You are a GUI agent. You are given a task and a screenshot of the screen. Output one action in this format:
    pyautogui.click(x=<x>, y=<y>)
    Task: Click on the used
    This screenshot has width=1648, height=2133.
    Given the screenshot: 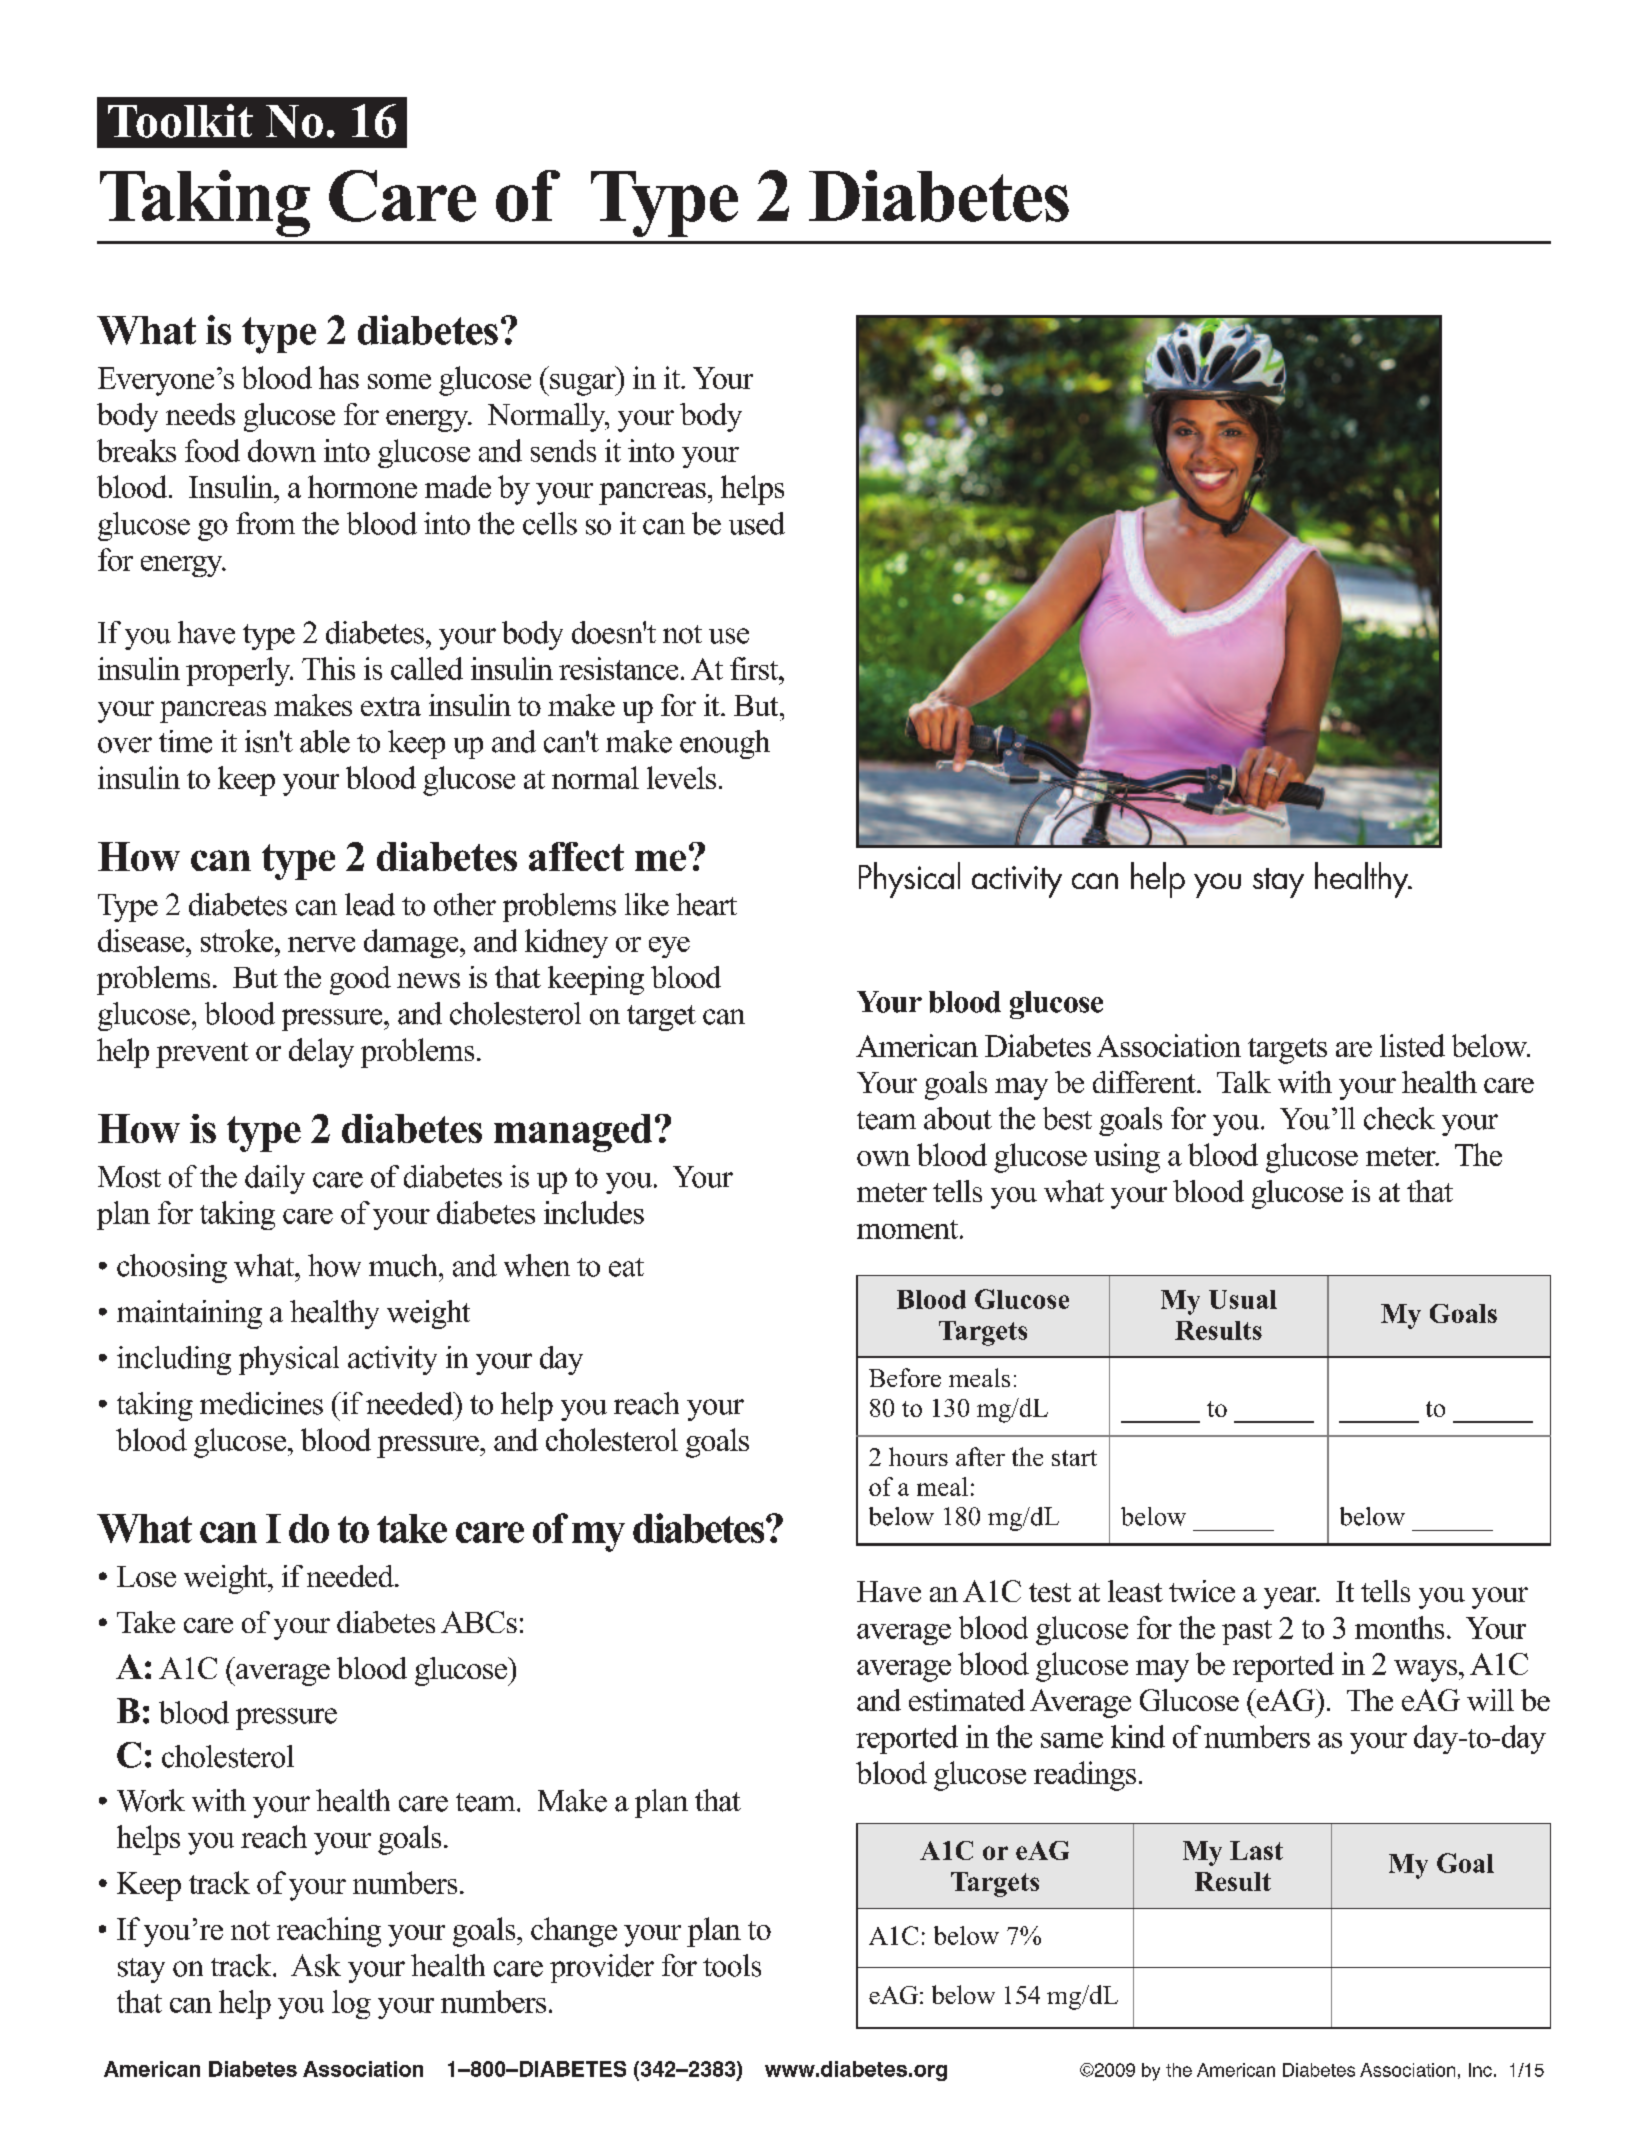 What is the action you would take?
    pyautogui.click(x=757, y=523)
